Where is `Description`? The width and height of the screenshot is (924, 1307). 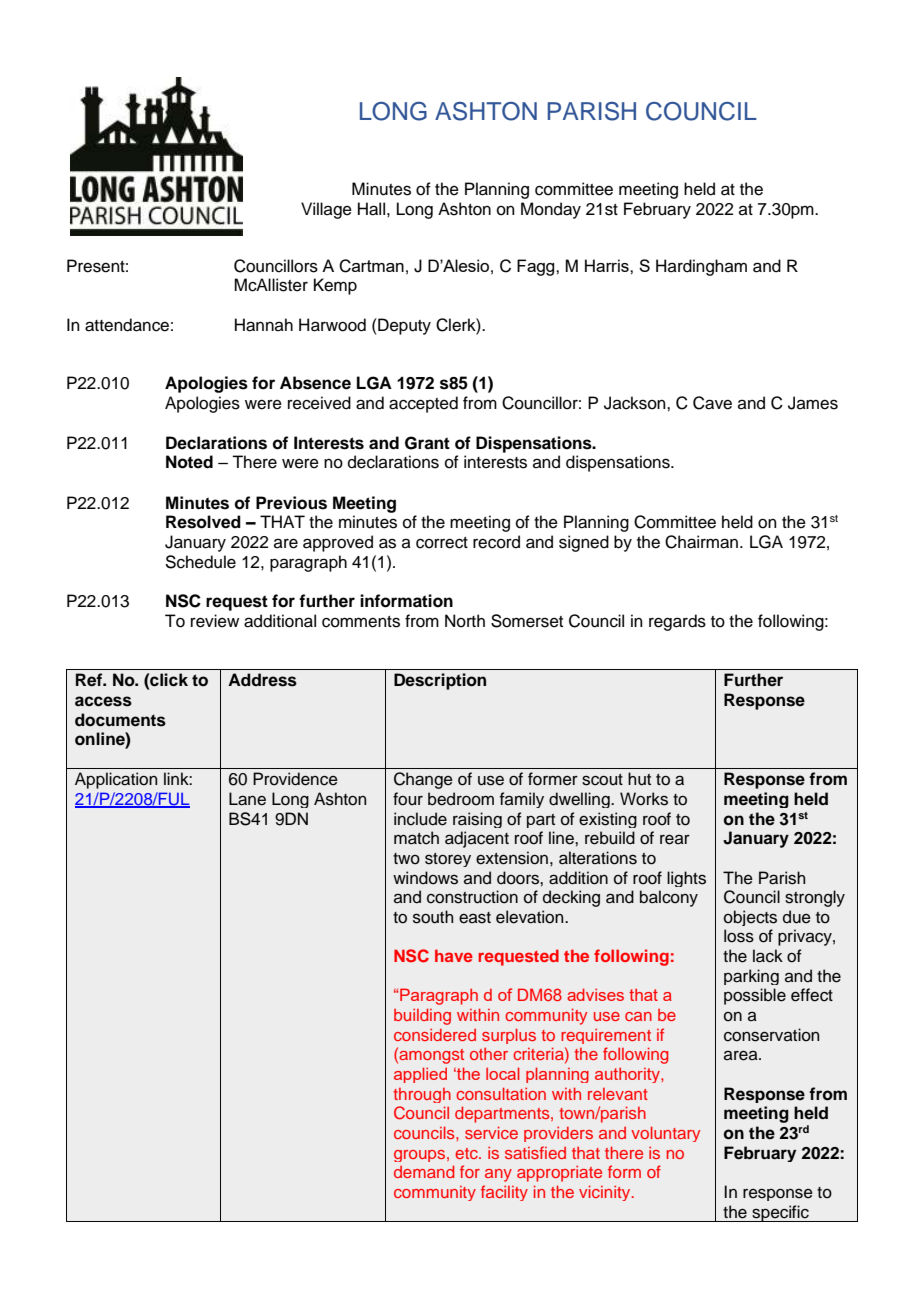
Description is located at coordinates (440, 681).
